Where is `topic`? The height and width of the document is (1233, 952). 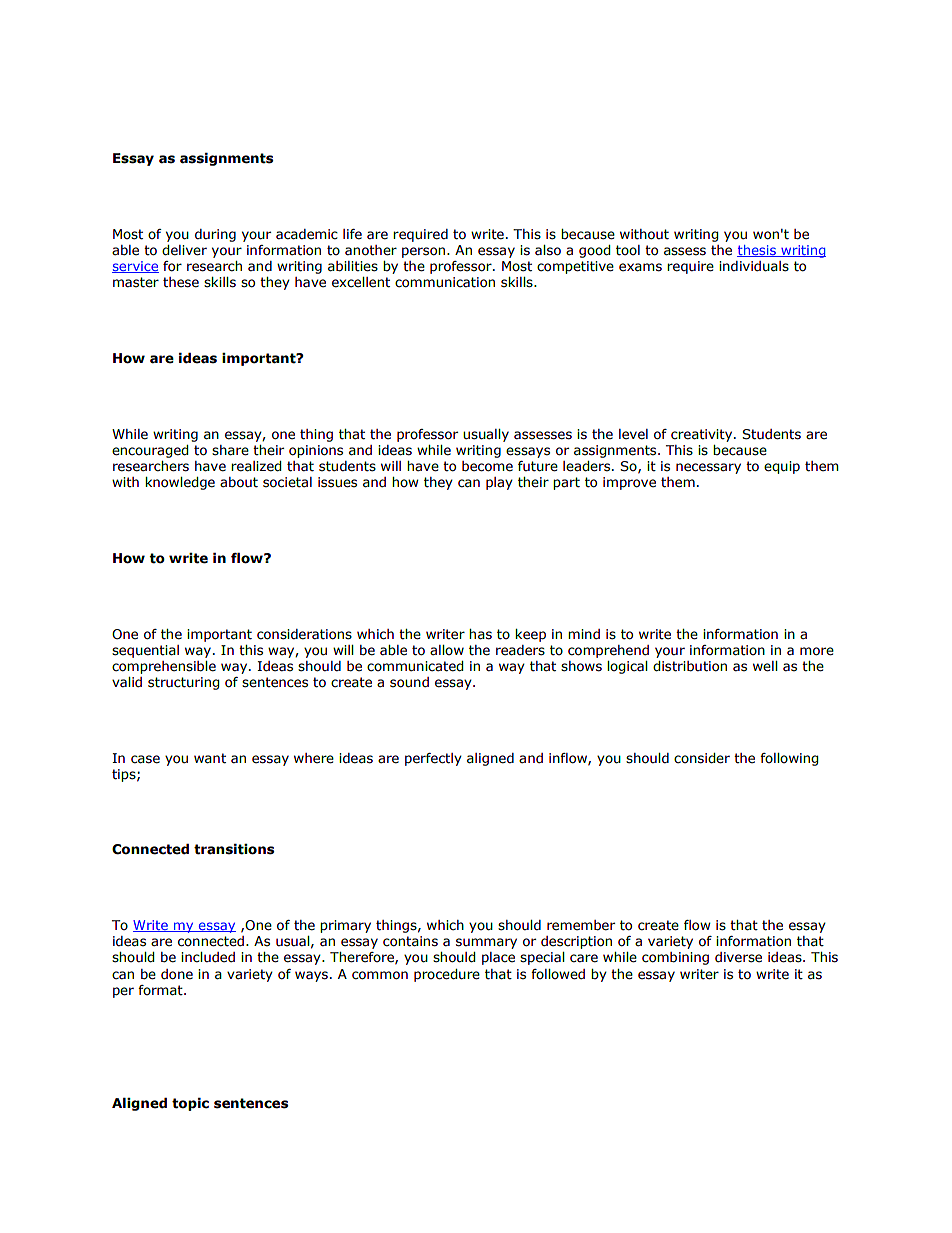 topic is located at coordinates (190, 1104).
